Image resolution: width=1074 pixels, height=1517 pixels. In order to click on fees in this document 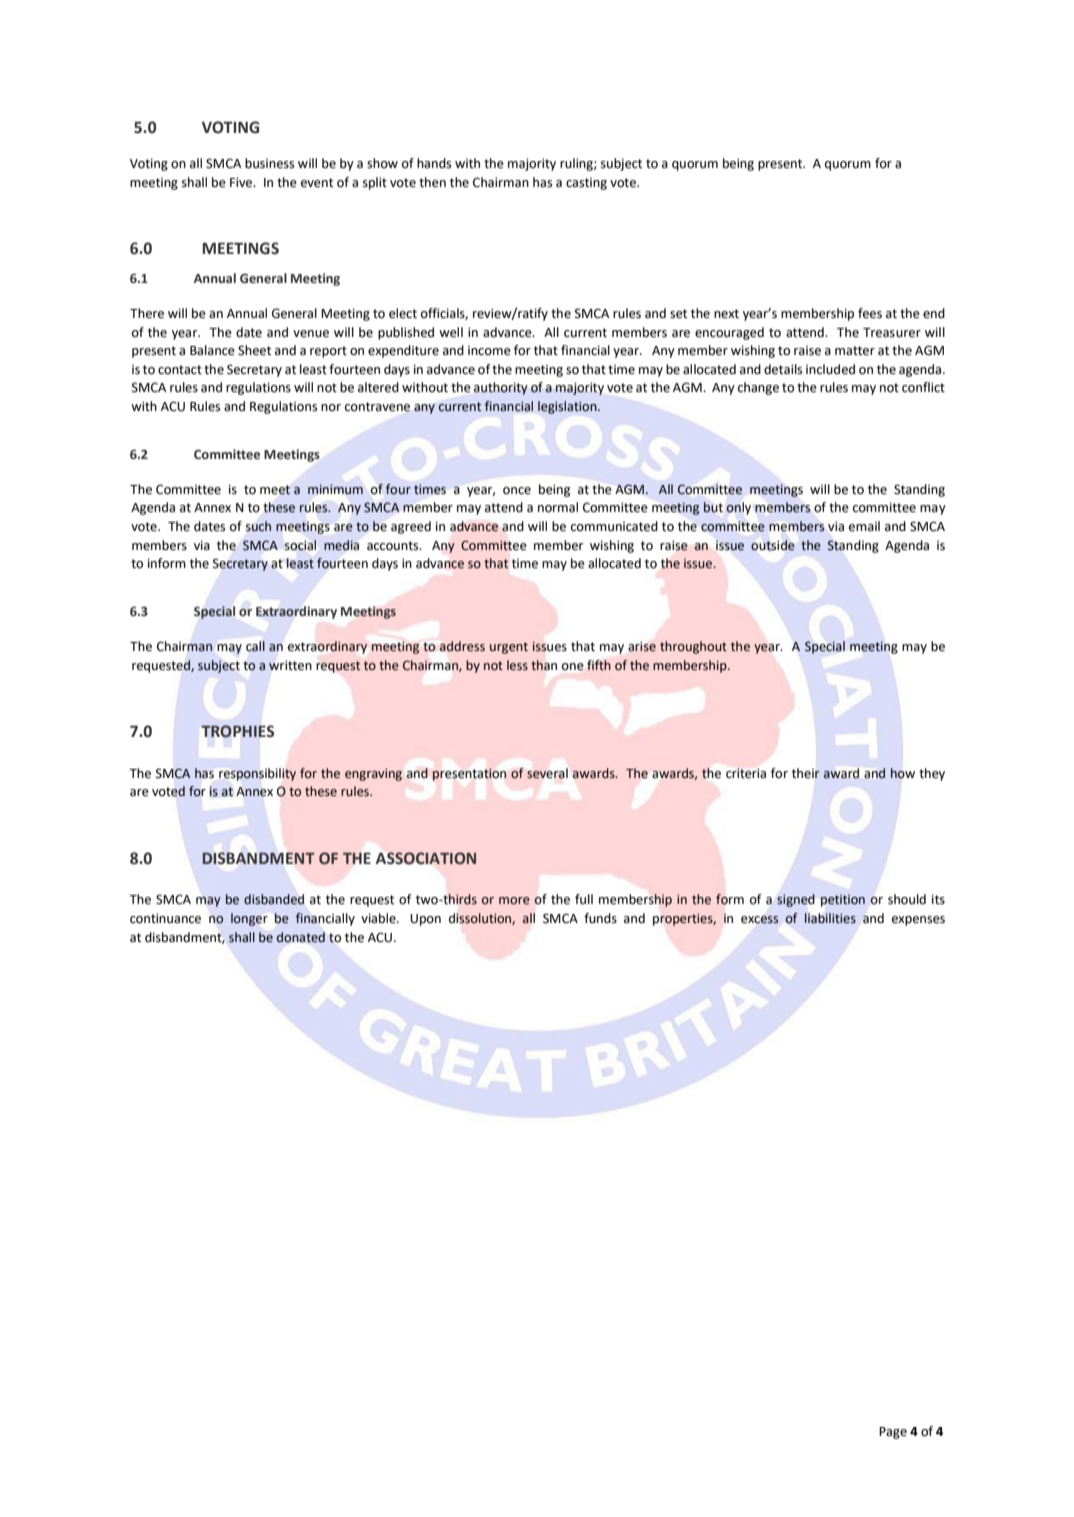, I will do `click(870, 313)`.
